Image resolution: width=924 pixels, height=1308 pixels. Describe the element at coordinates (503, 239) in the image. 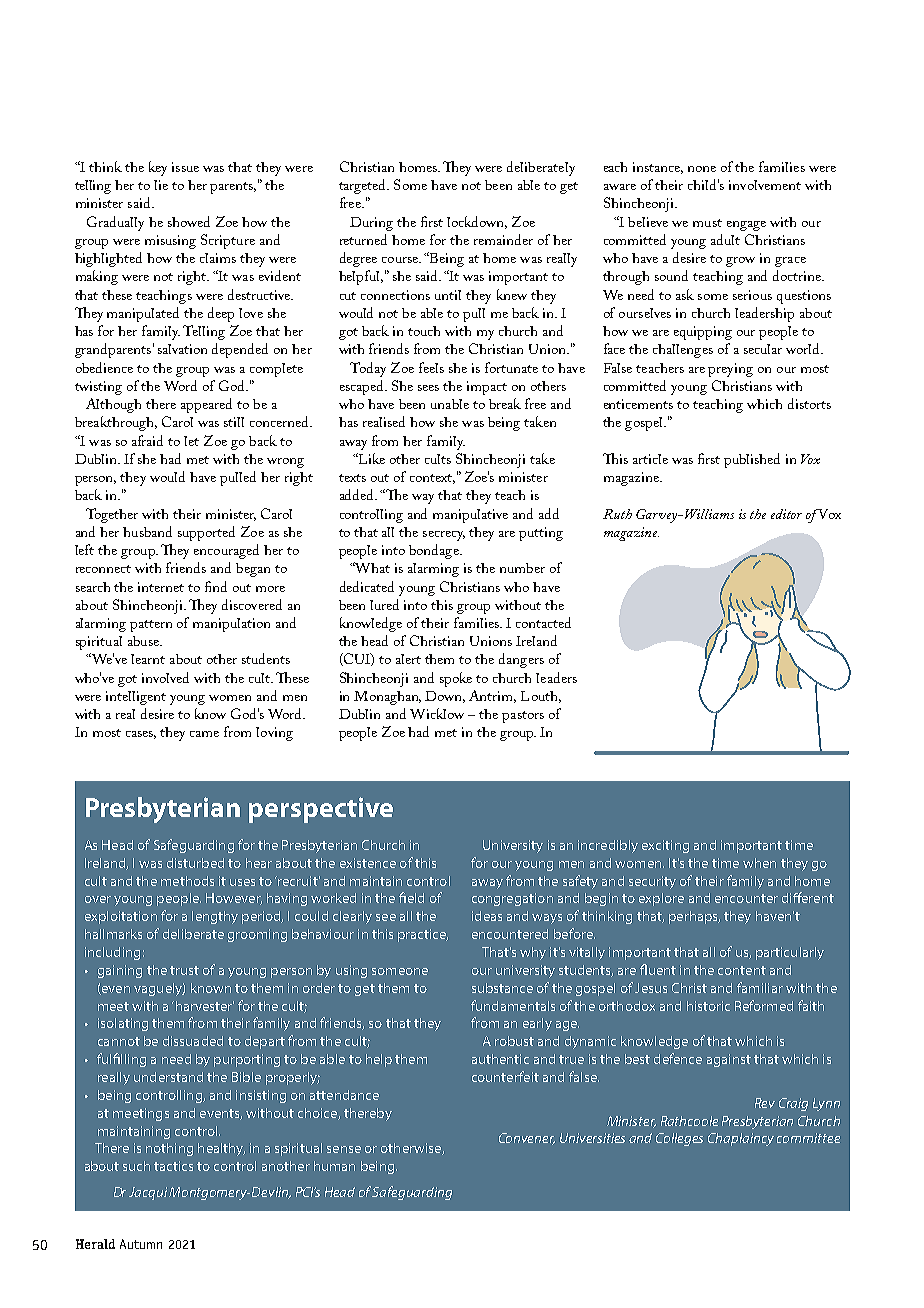

I see `remainder` at that location.
